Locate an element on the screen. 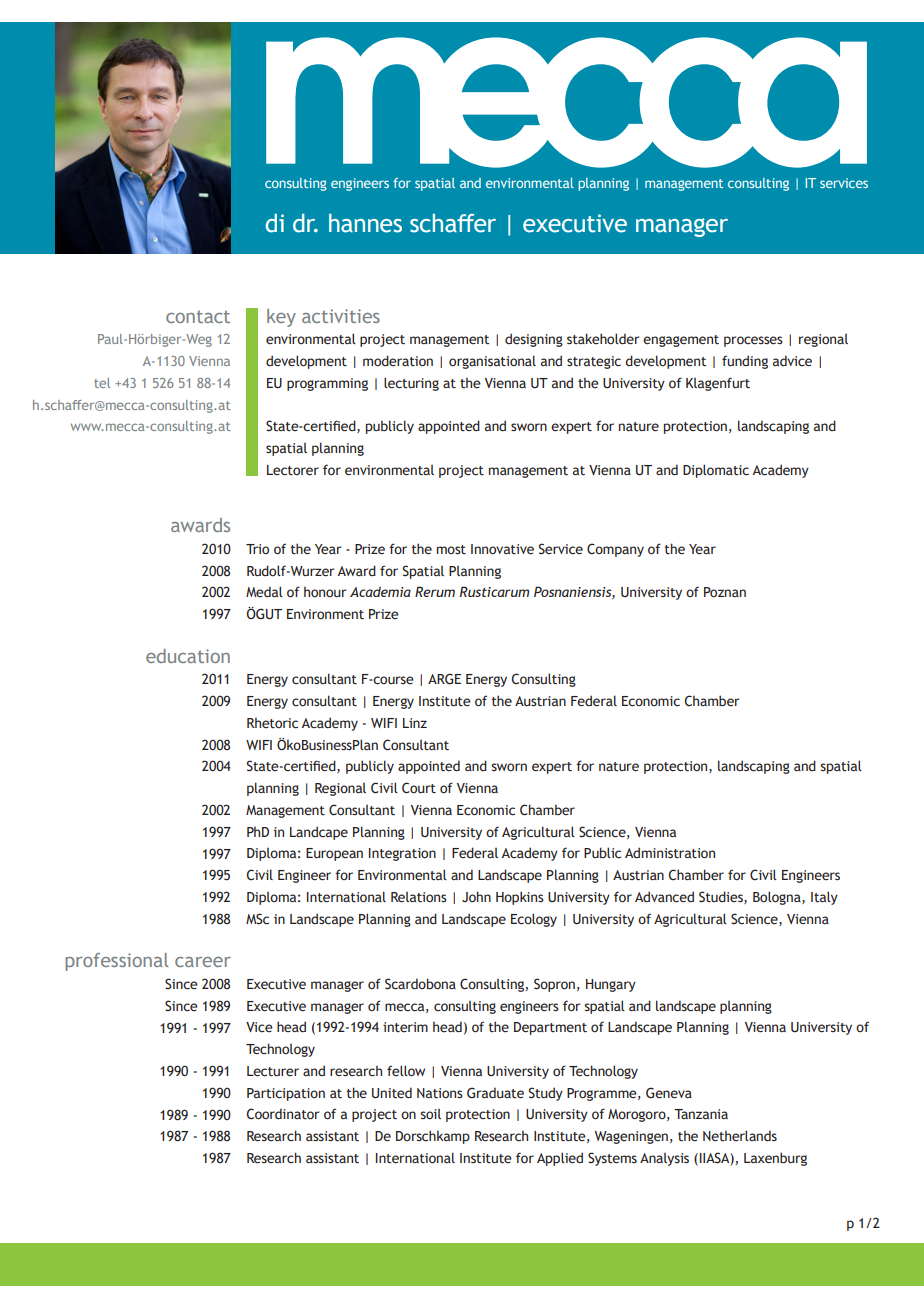 This screenshot has height=1308, width=924. processes is located at coordinates (753, 341).
